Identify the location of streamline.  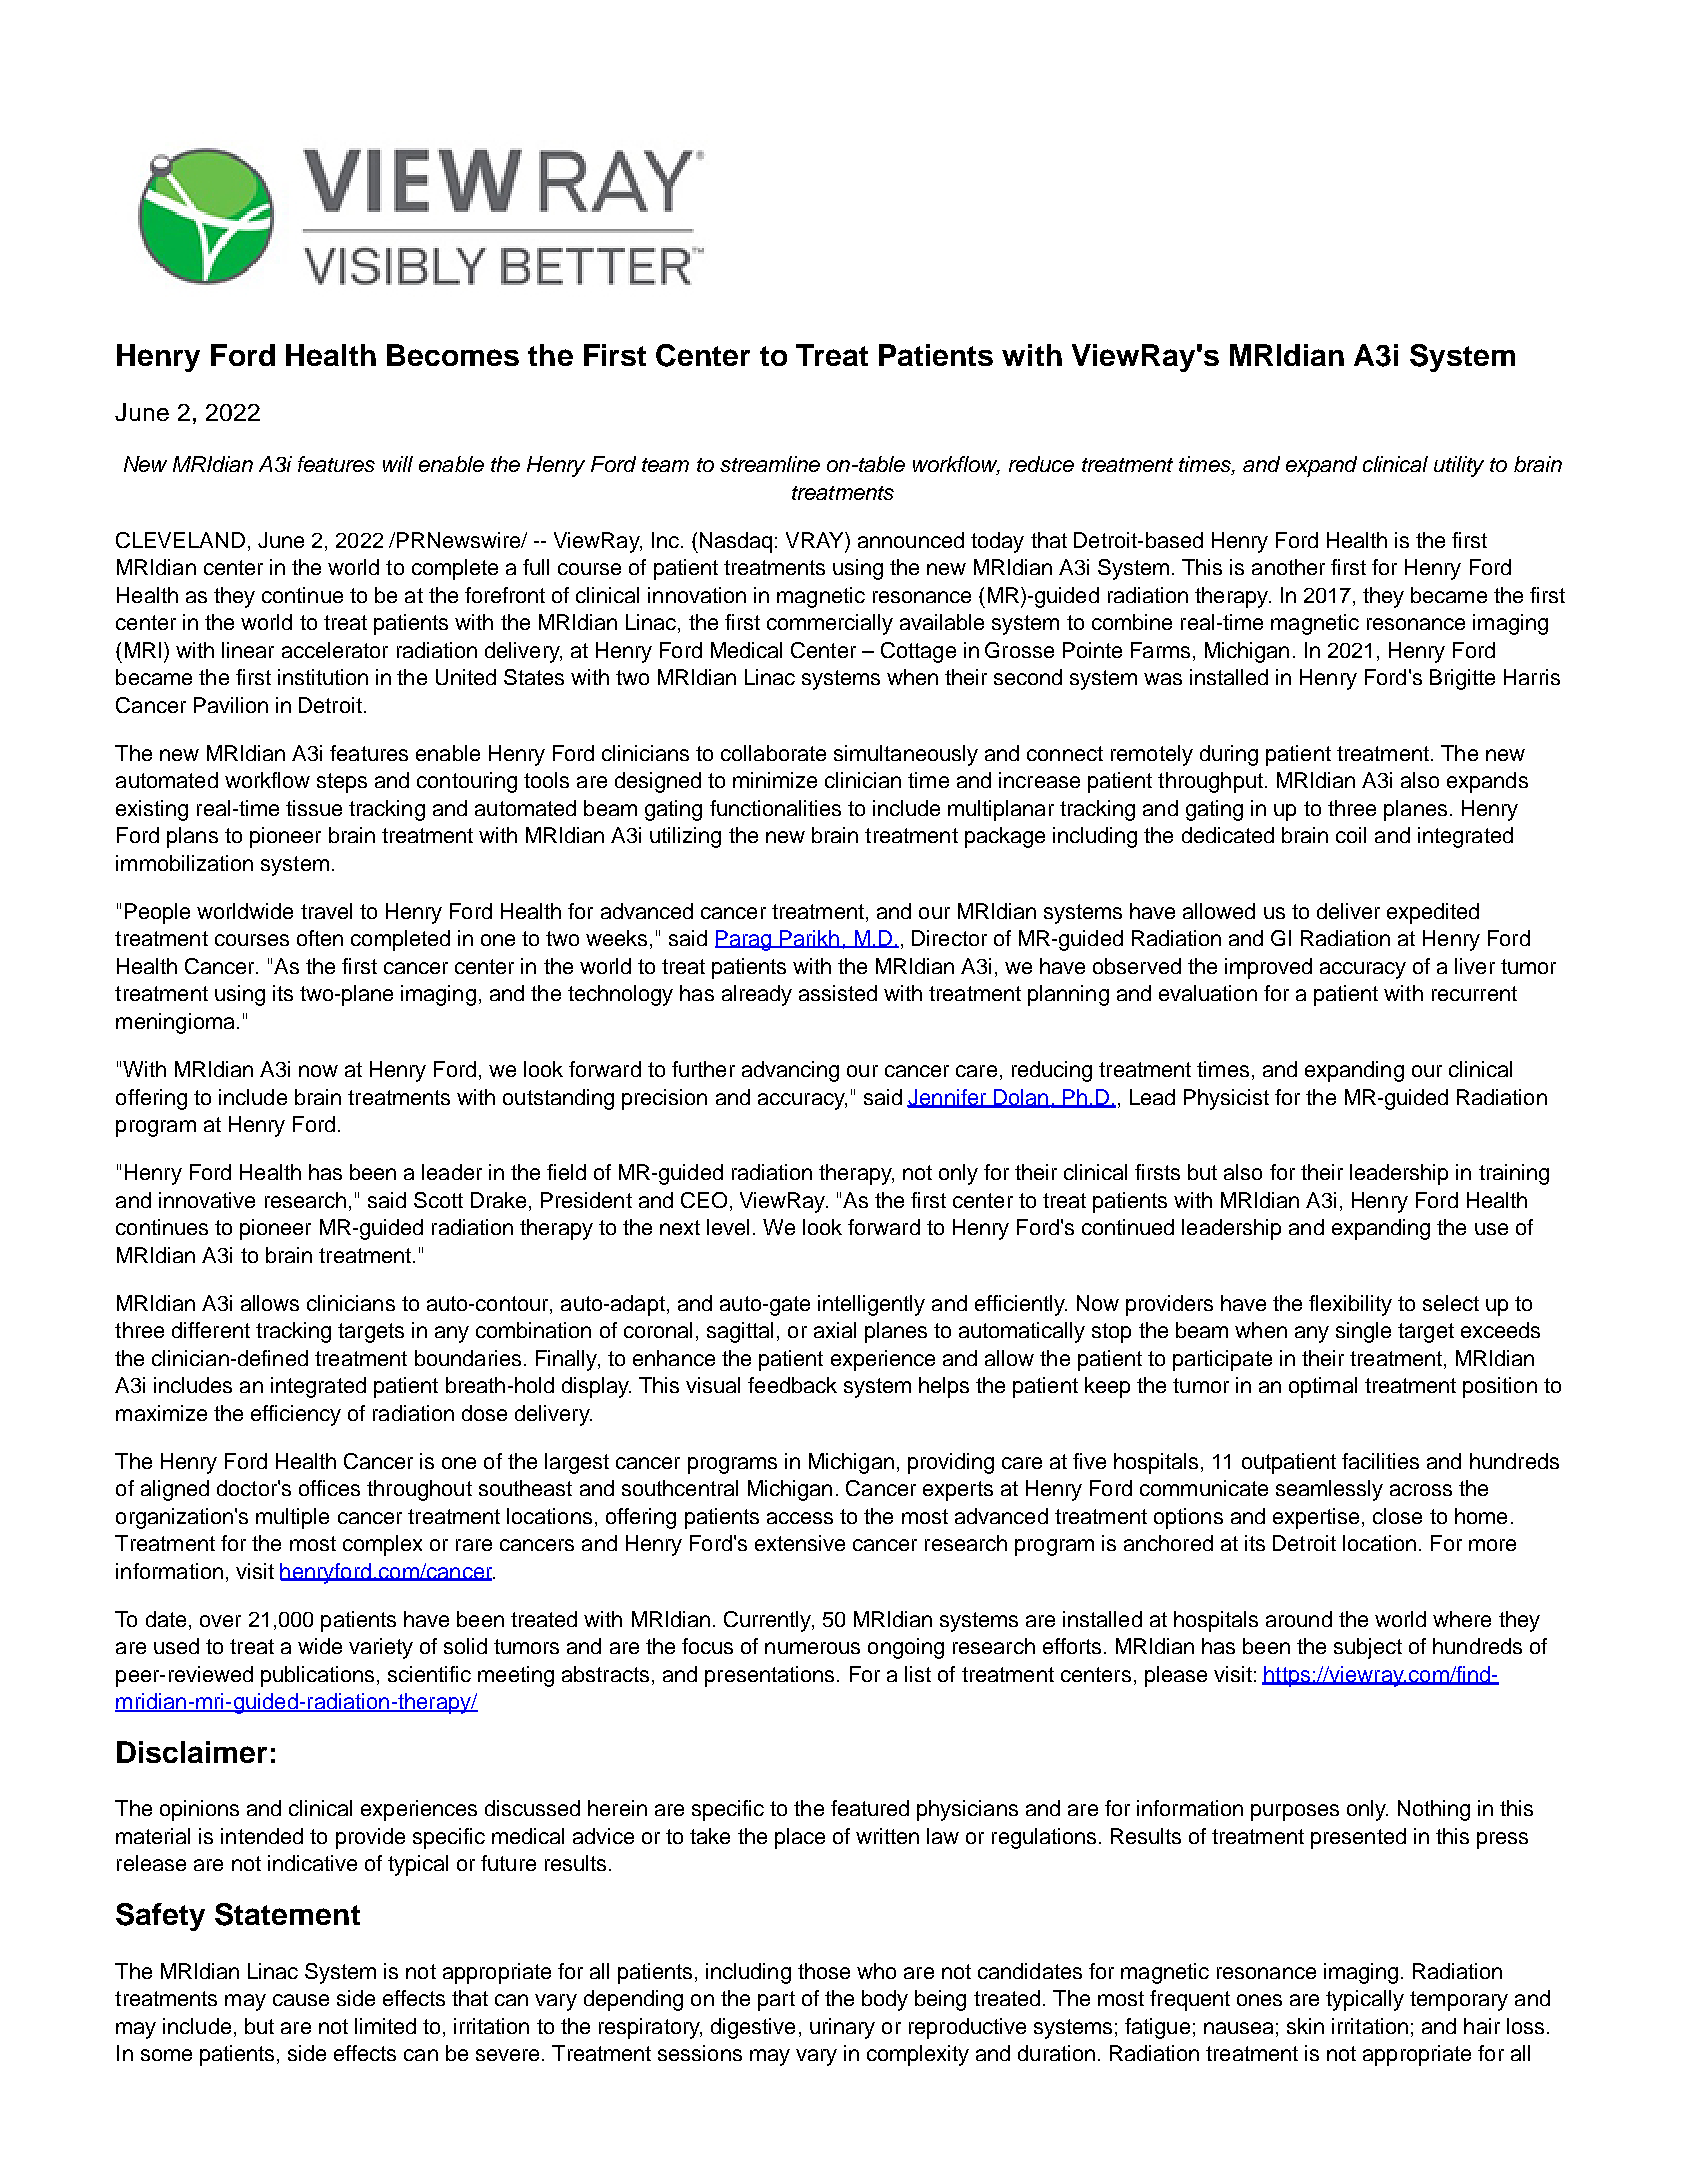
(770, 464).
